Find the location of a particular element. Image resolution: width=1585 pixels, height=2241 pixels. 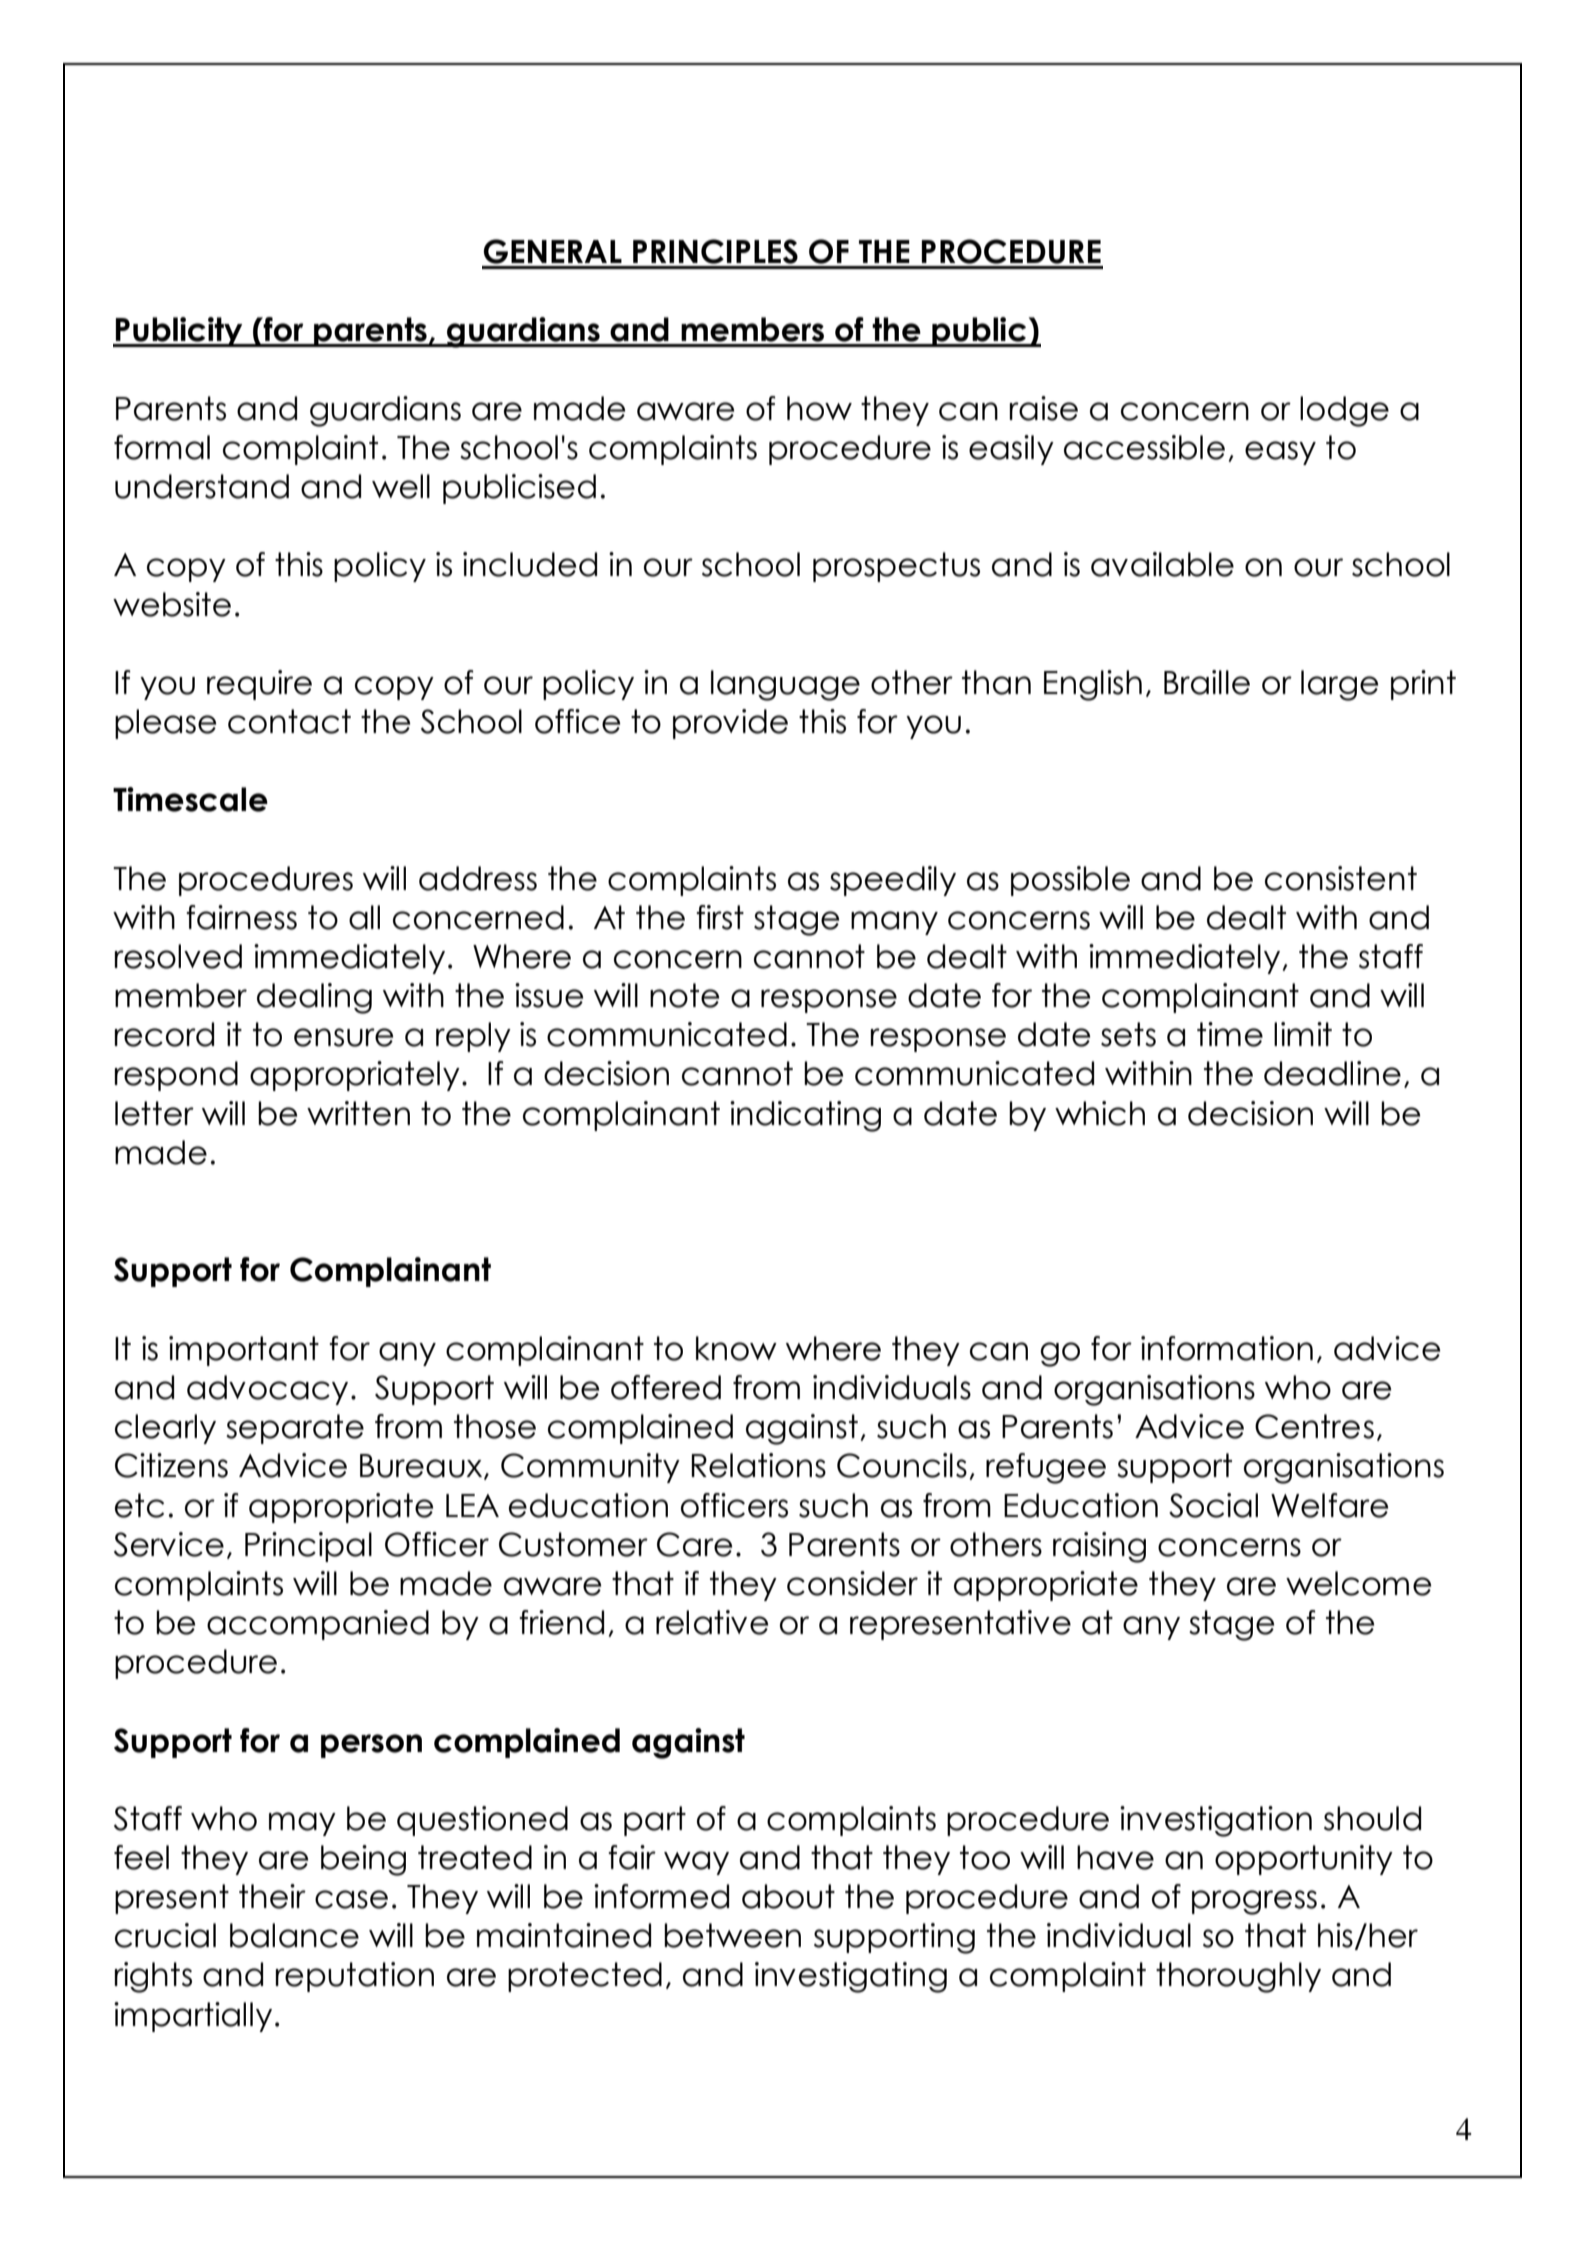

speedily is located at coordinates (893, 881).
